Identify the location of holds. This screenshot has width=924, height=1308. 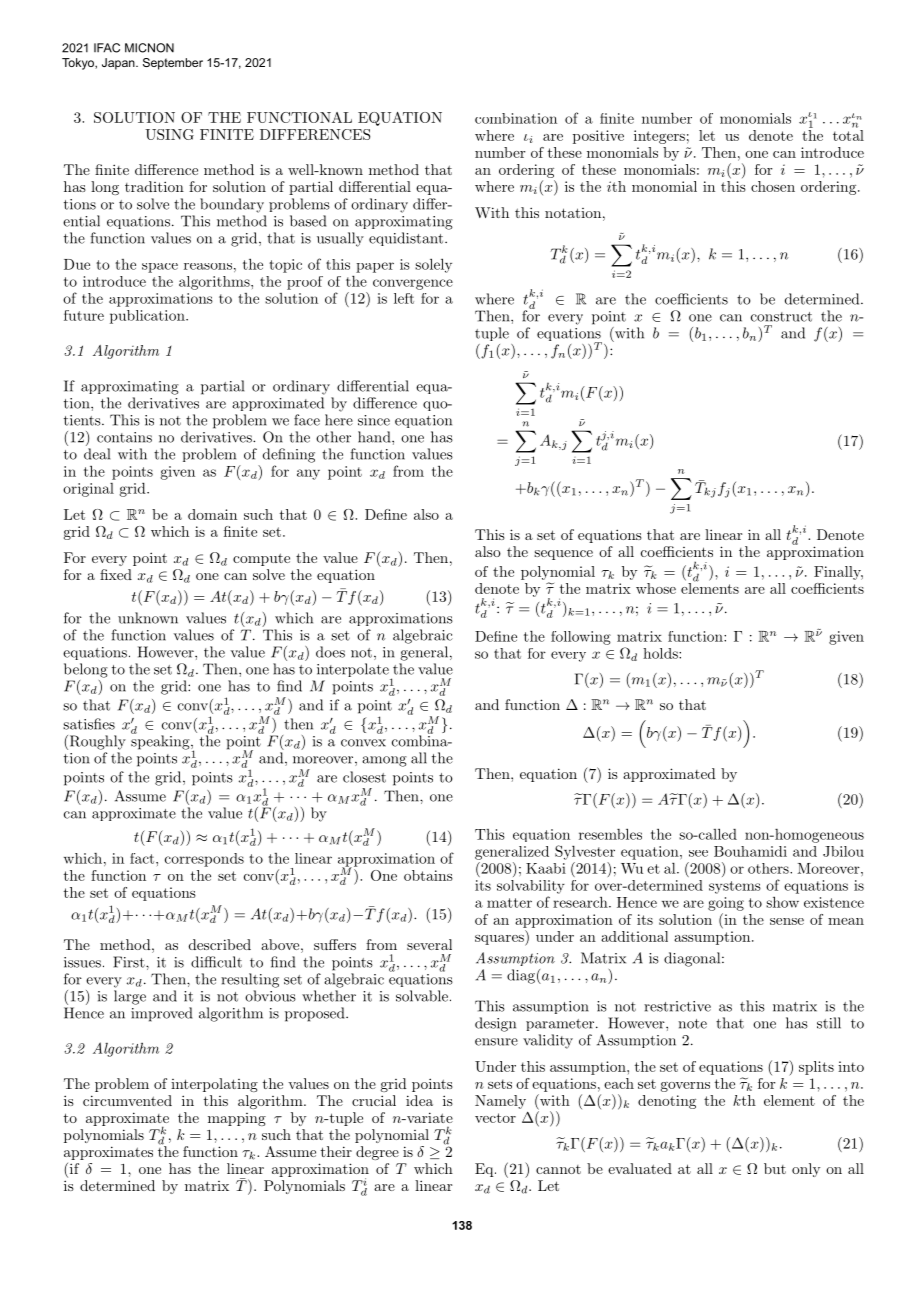
(661, 653).
